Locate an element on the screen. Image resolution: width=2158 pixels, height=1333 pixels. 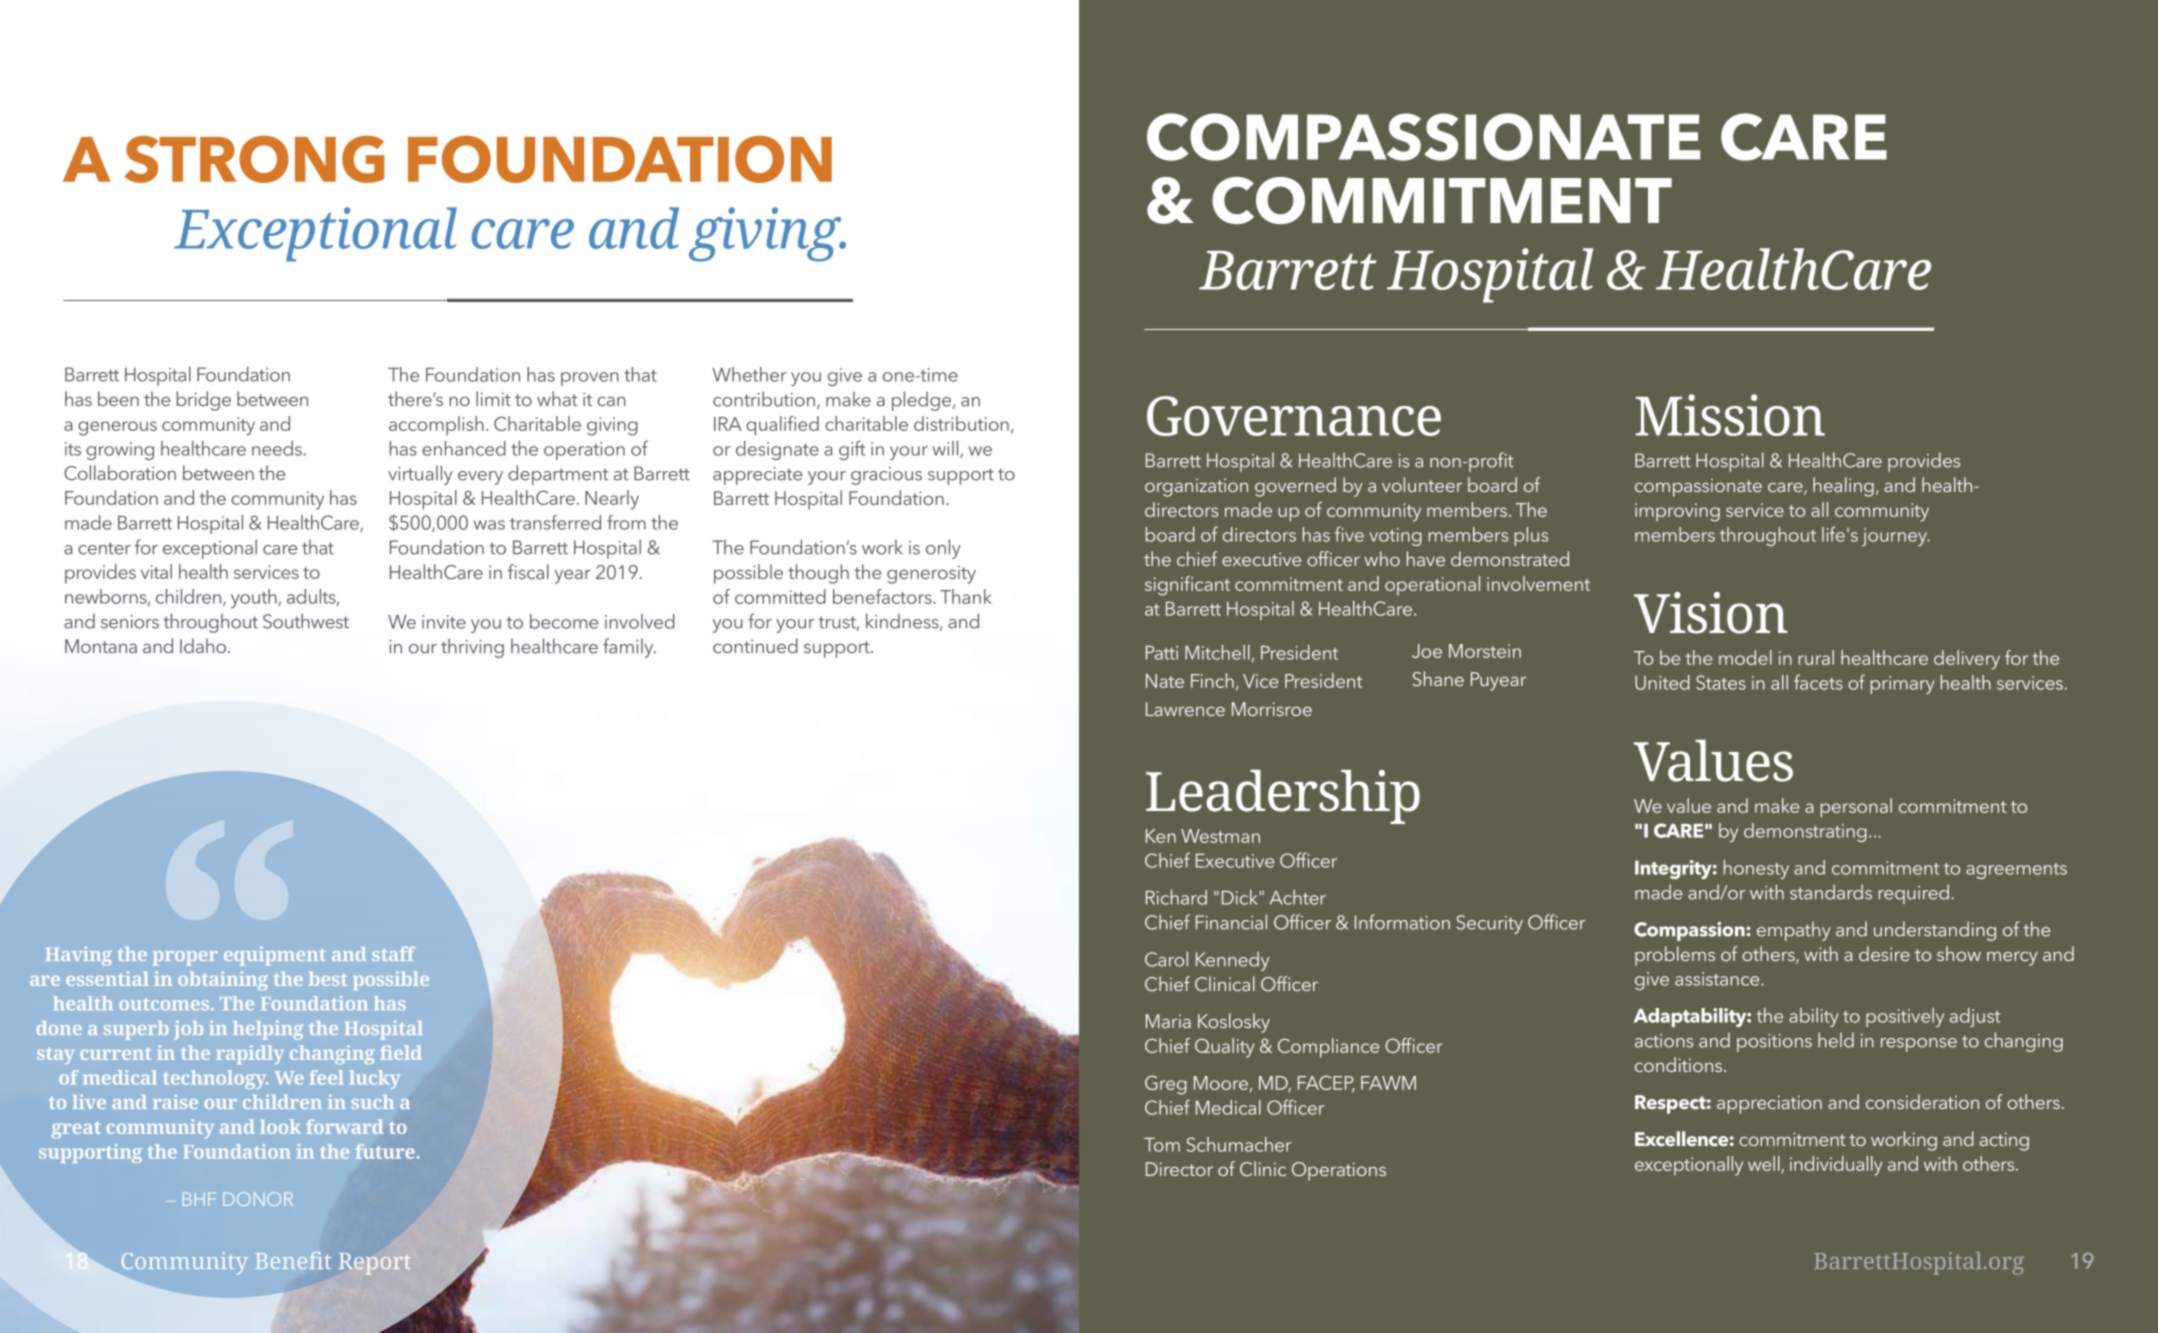
Idaho is located at coordinates (204, 645).
